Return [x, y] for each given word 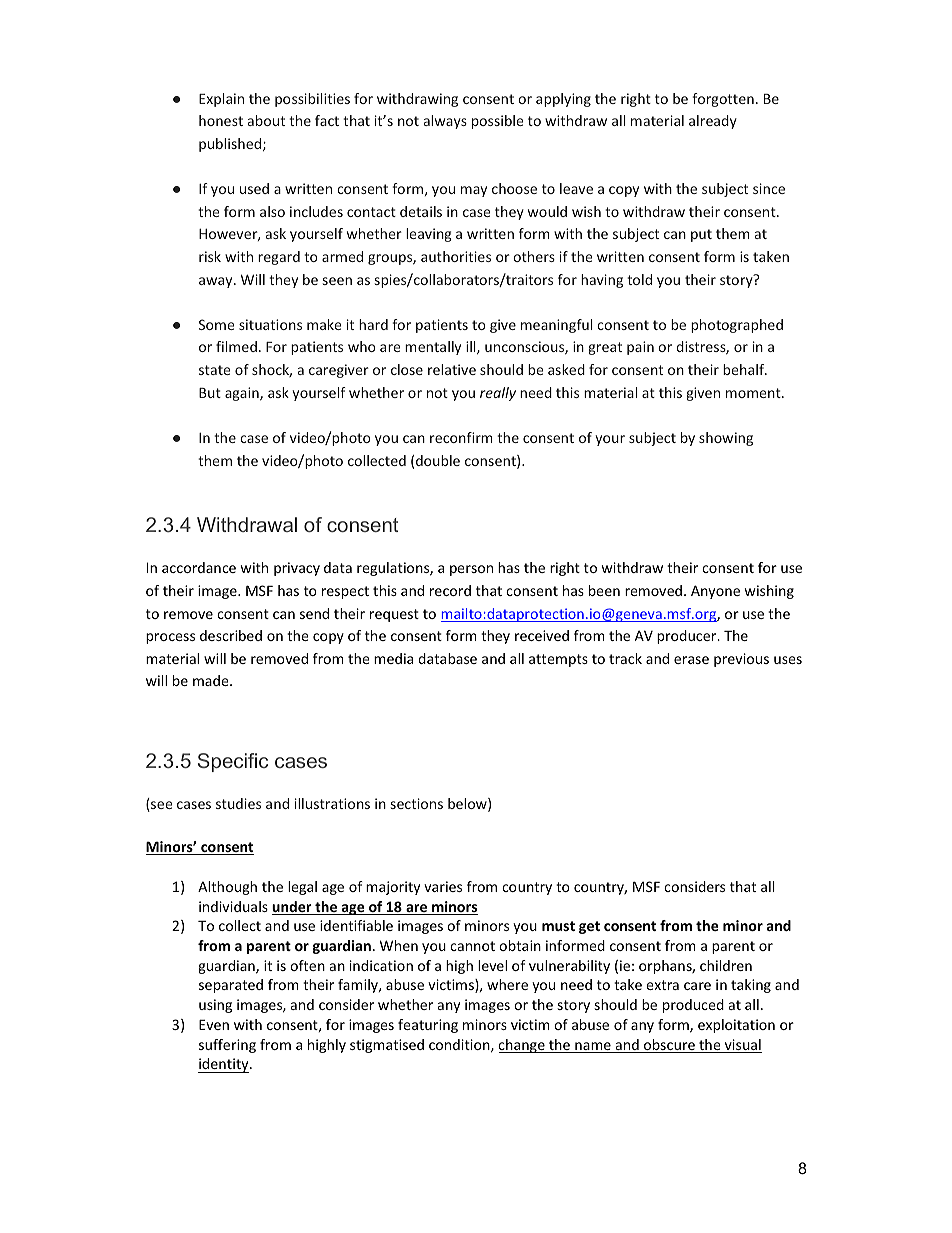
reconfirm [461, 437]
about [266, 120]
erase [691, 660]
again [243, 394]
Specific [233, 762]
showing [726, 439]
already [713, 122]
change [522, 1046]
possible [498, 122]
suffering [227, 1046]
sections [417, 803]
